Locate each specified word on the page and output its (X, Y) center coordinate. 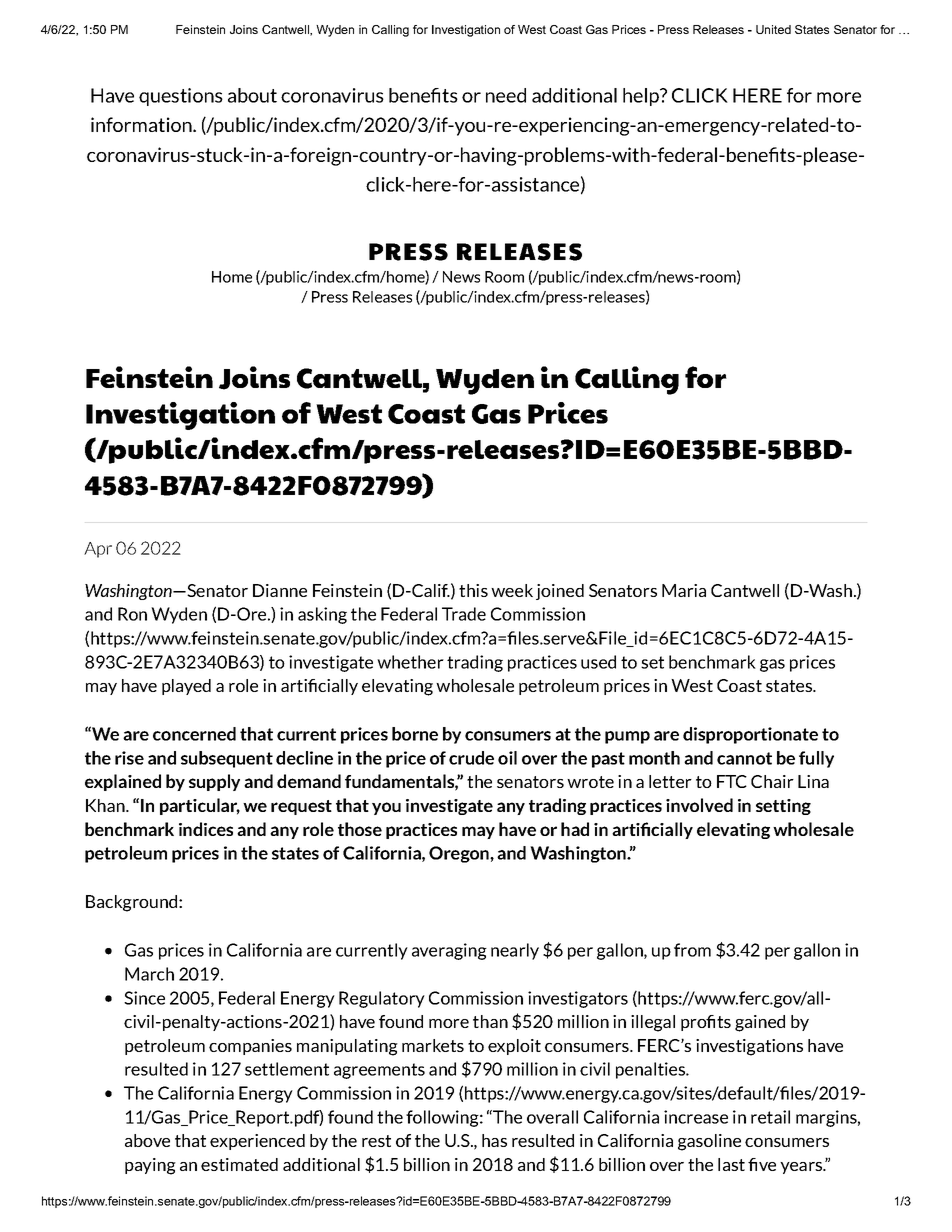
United (773, 29)
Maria (684, 590)
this (473, 590)
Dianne (280, 590)
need (506, 95)
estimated (239, 1164)
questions (181, 97)
